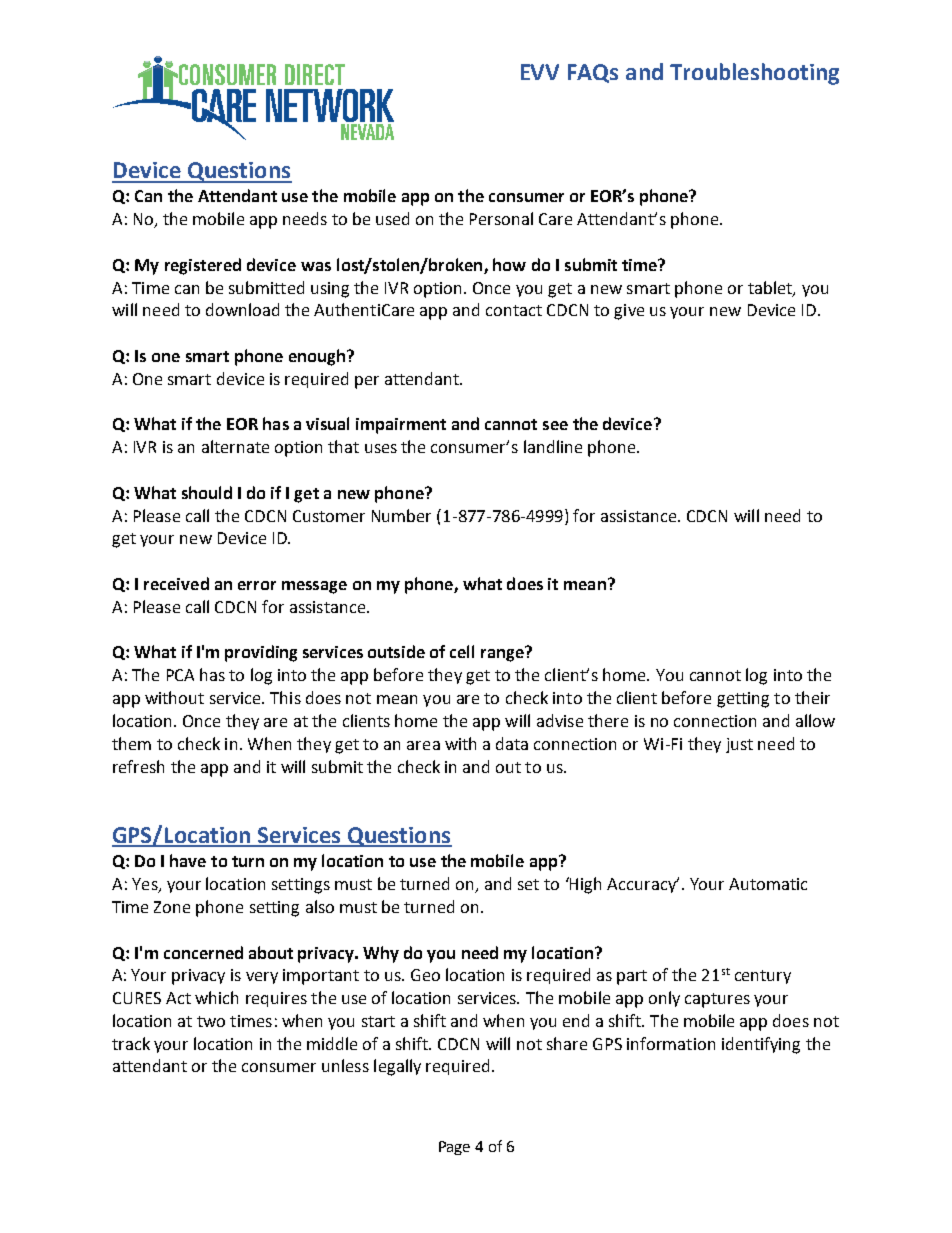 The width and height of the page is (952, 1233). What do you see at coordinates (754, 74) in the page?
I see `Troubleshooting` at bounding box center [754, 74].
